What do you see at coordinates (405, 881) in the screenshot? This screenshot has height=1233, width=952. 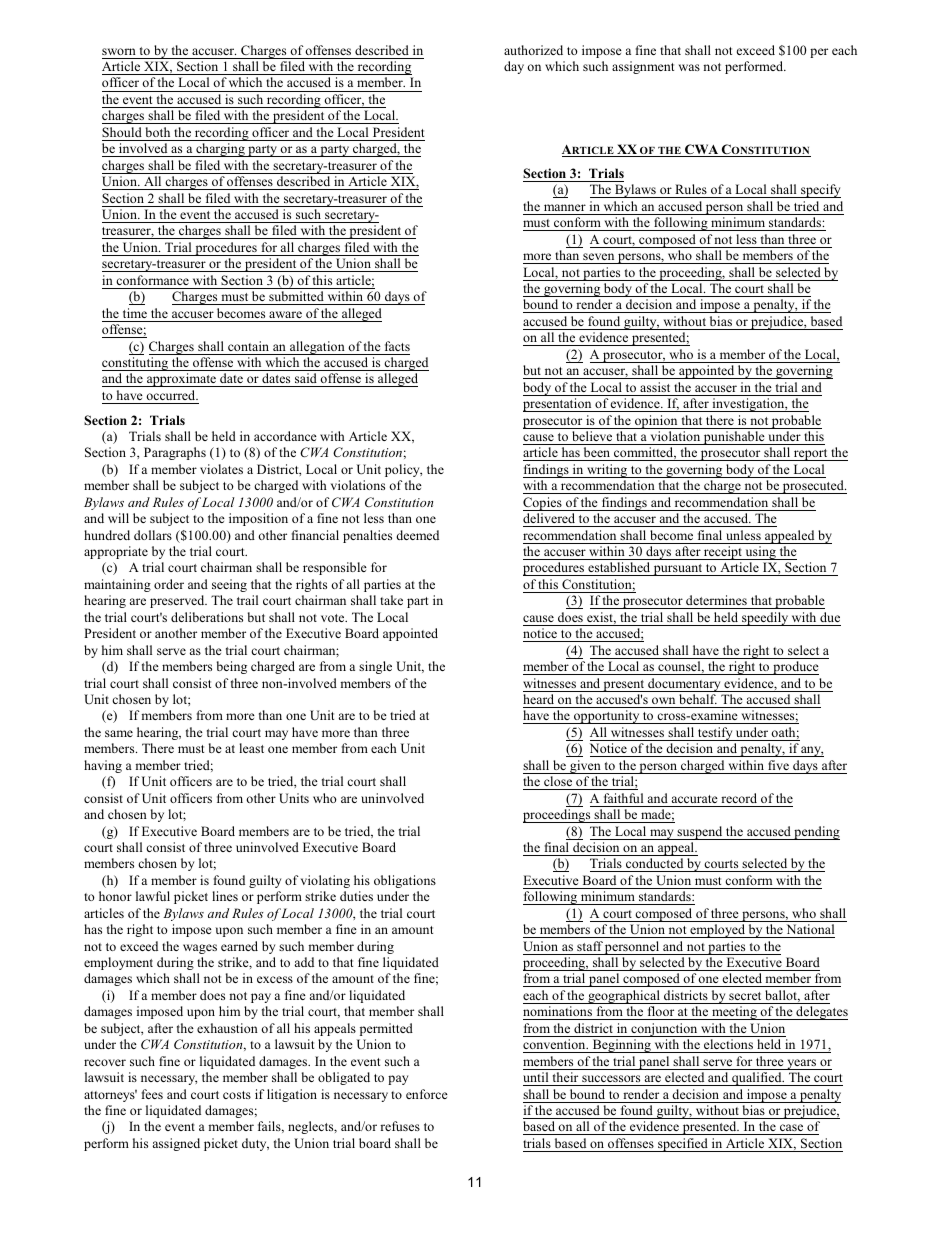 I see `obligations` at bounding box center [405, 881].
